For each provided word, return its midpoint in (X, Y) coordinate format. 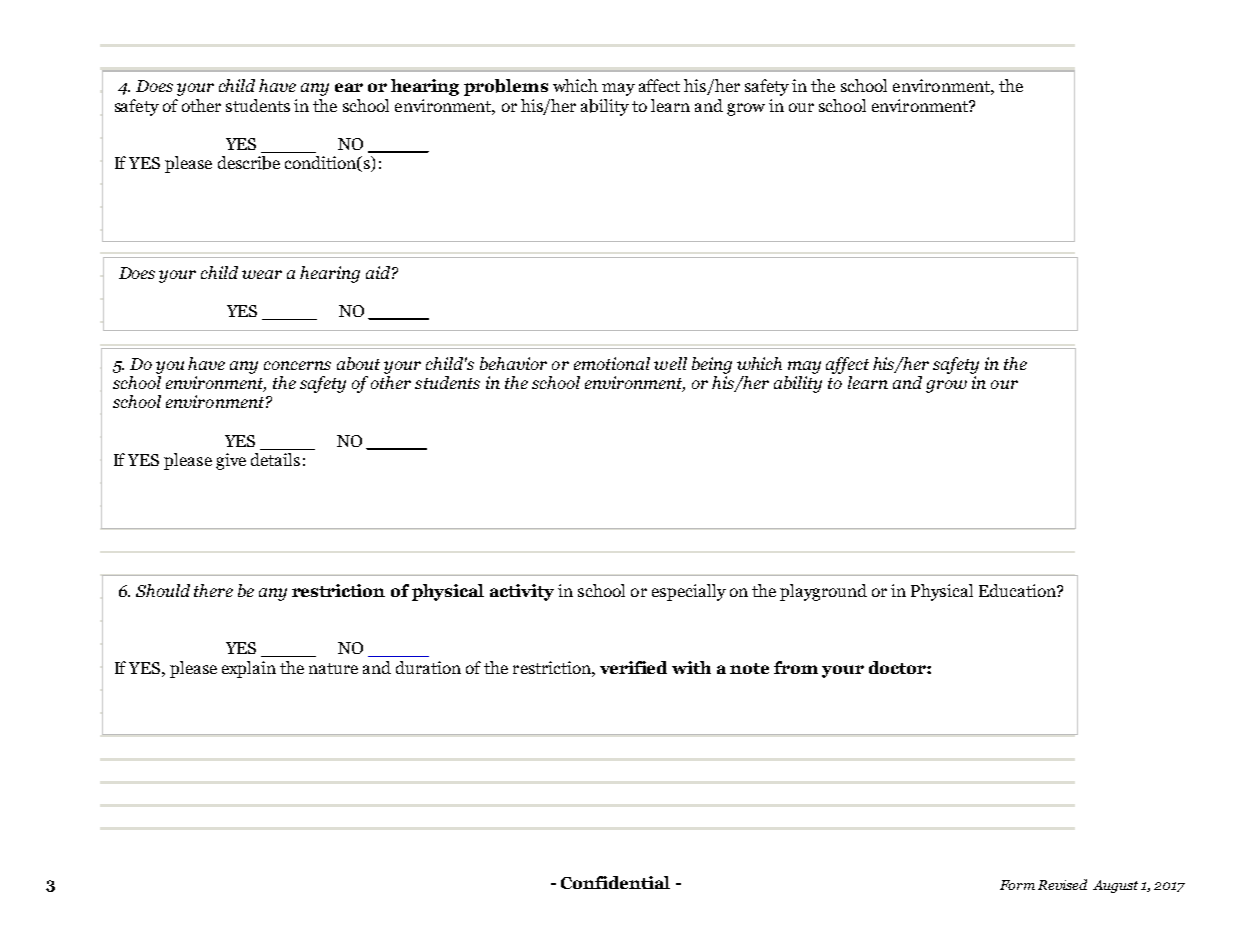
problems (506, 87)
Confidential (615, 882)
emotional (612, 363)
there (213, 590)
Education (1018, 590)
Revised (1062, 884)
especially (689, 592)
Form (1017, 885)
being (712, 365)
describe (249, 163)
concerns (297, 365)
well (670, 363)
